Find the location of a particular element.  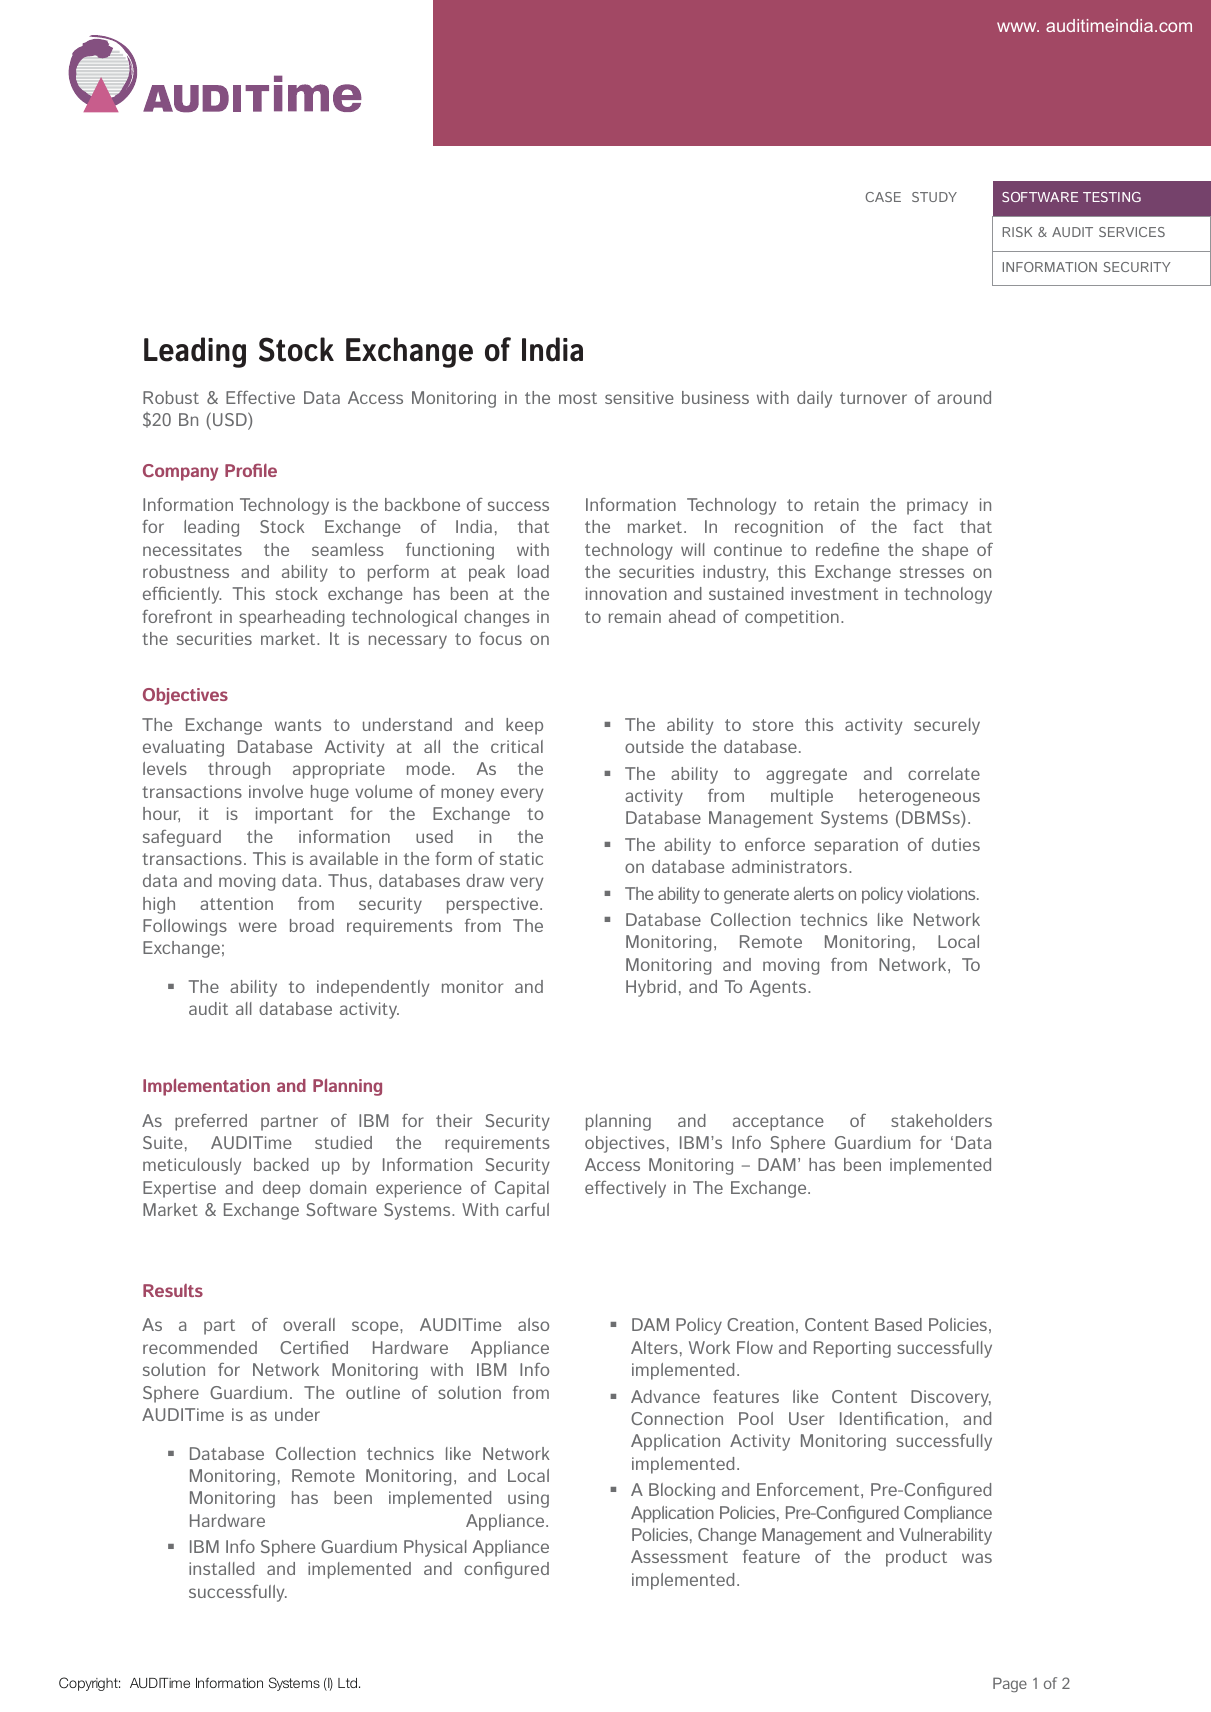

Assessment is located at coordinates (679, 1556).
